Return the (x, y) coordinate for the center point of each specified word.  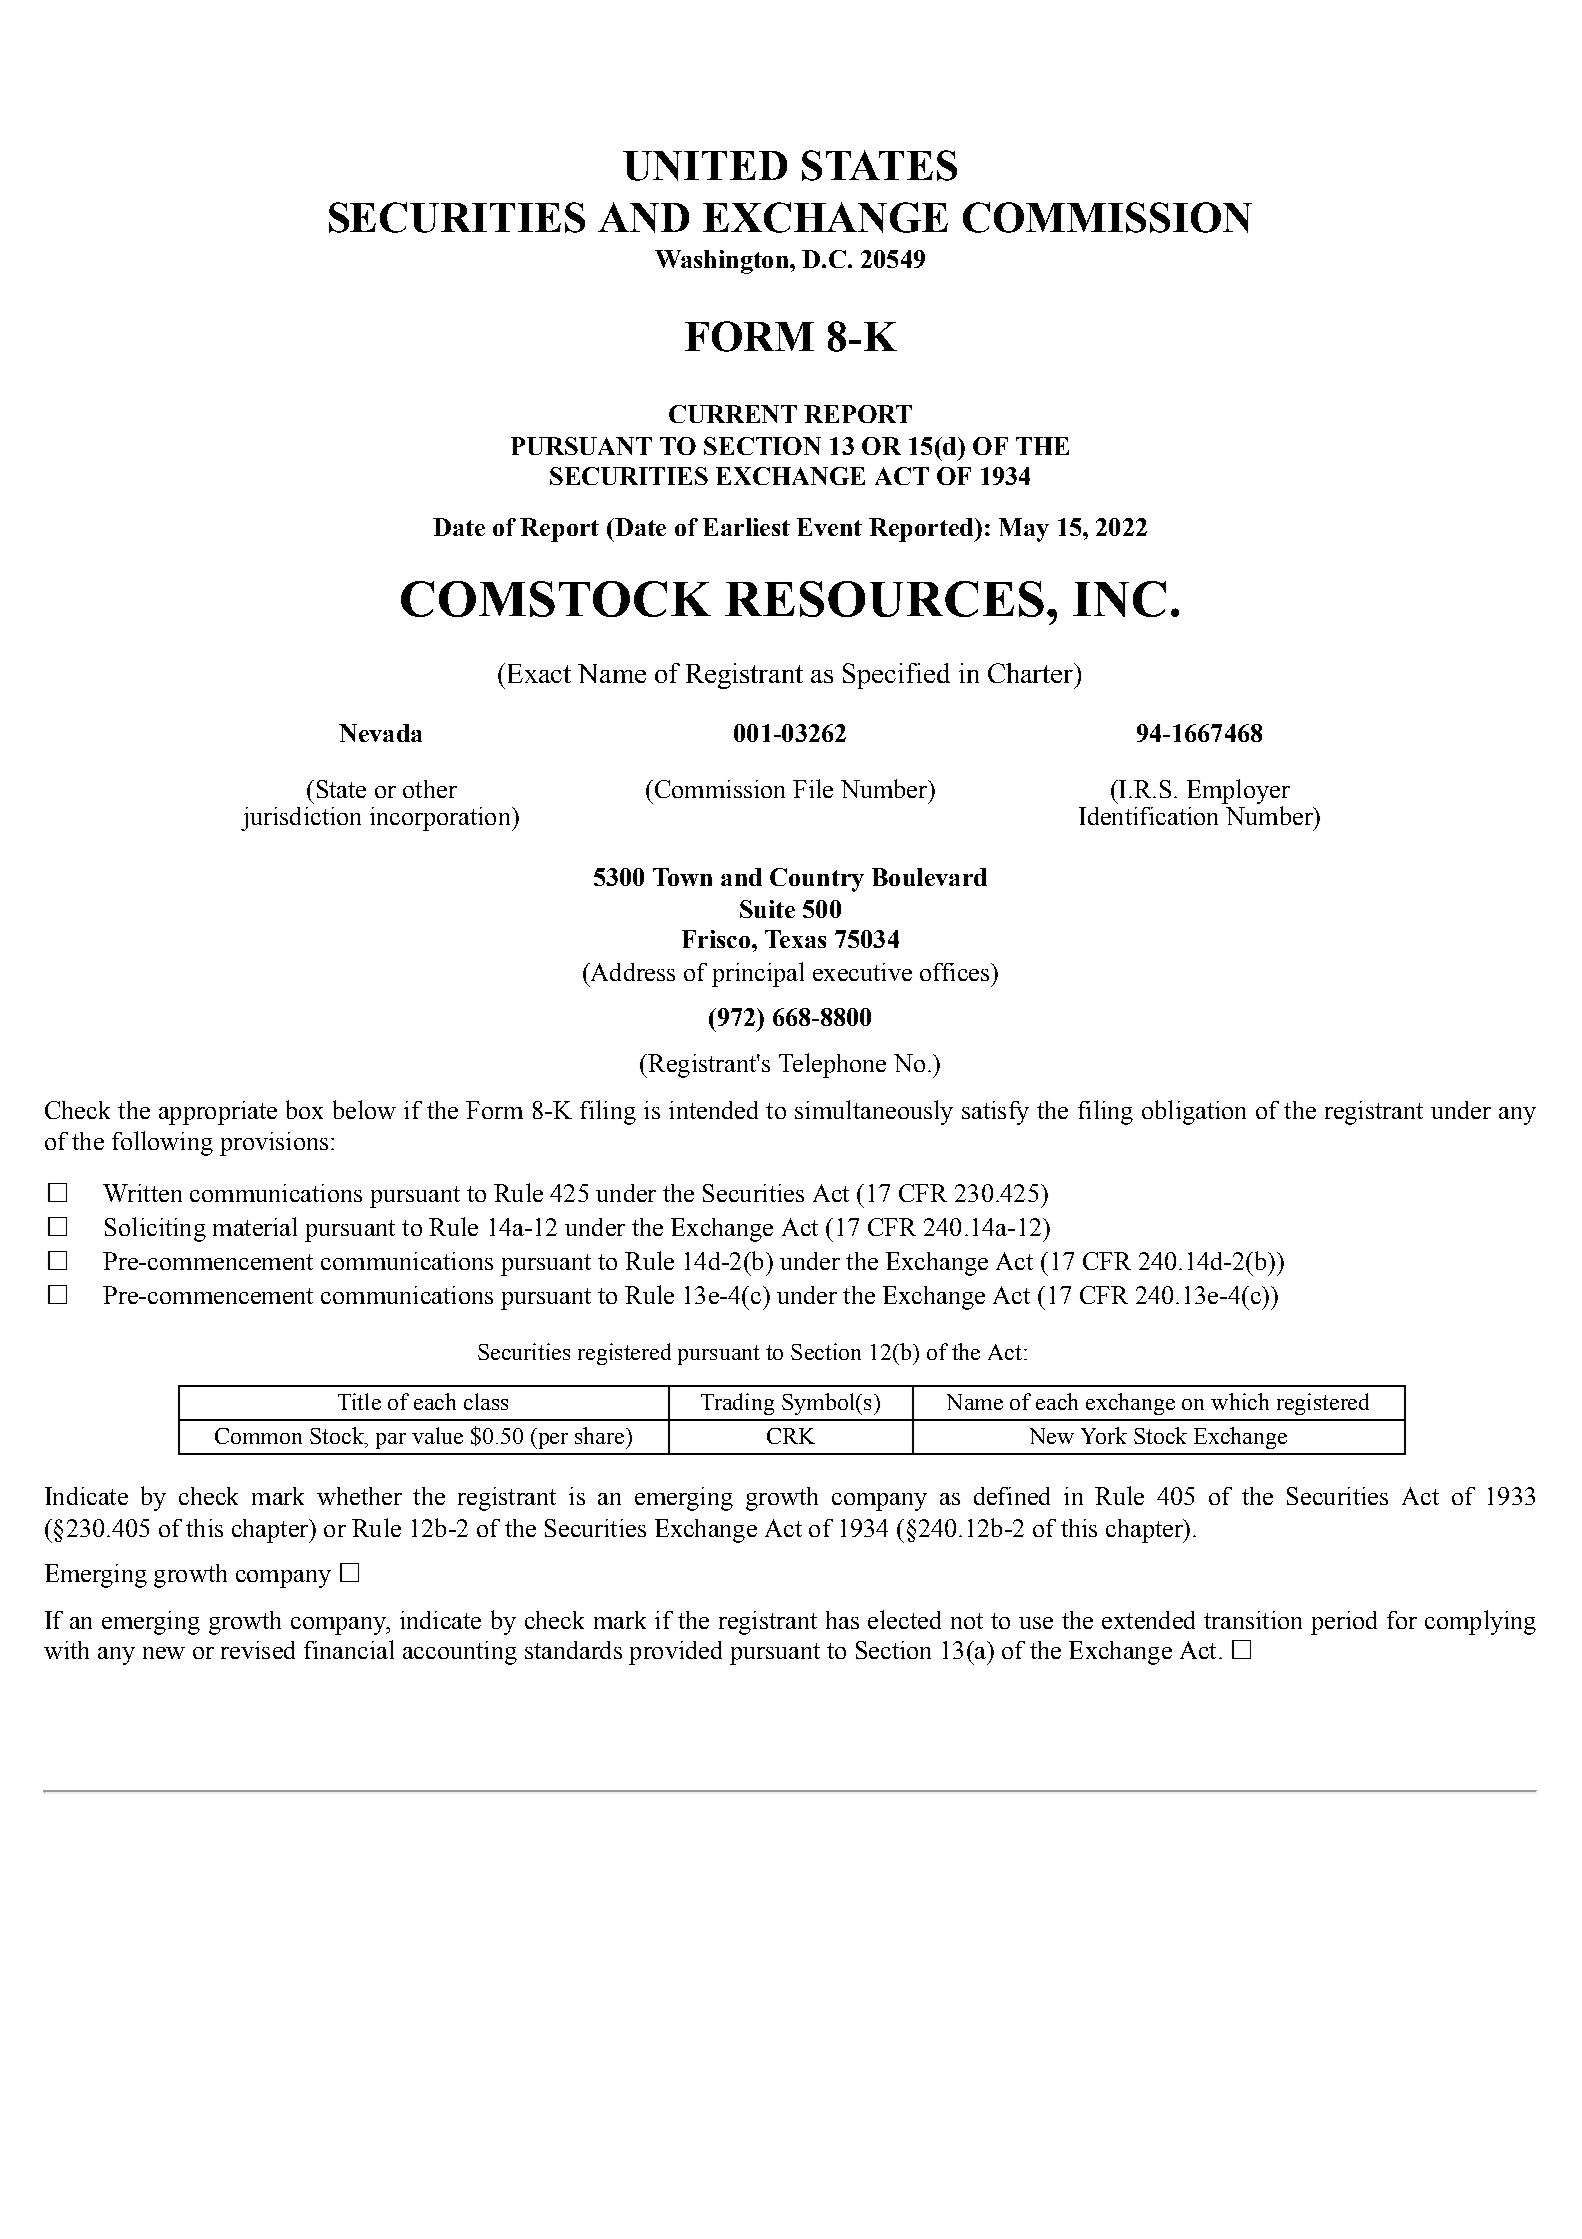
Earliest (746, 527)
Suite (767, 909)
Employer (1238, 791)
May (1024, 530)
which (1240, 1401)
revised (258, 1650)
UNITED (705, 166)
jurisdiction (301, 819)
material (255, 1226)
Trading (737, 1404)
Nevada (380, 733)
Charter (1032, 673)
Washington (723, 262)
